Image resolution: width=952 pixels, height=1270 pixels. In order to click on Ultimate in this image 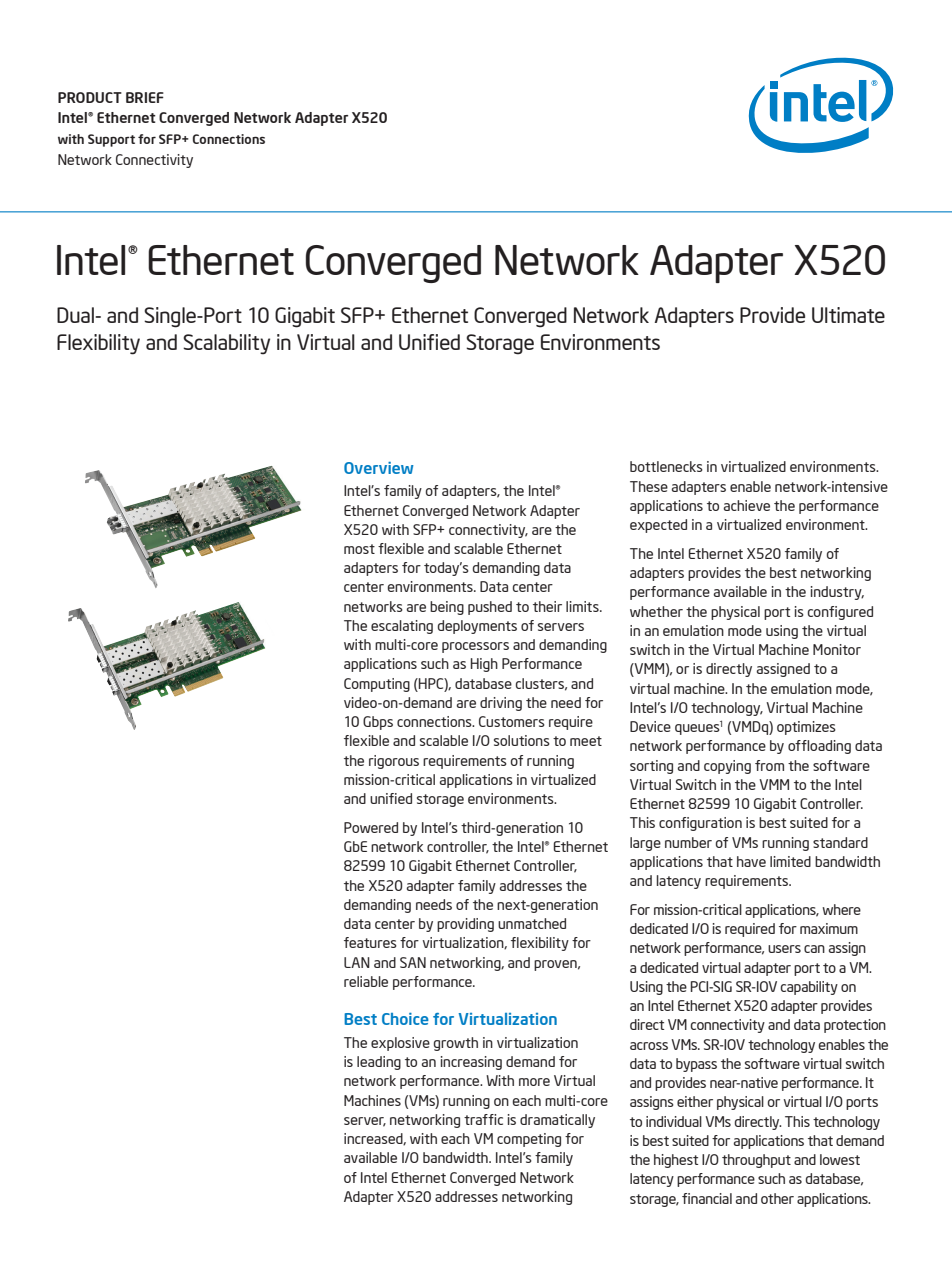, I will do `click(848, 315)`.
